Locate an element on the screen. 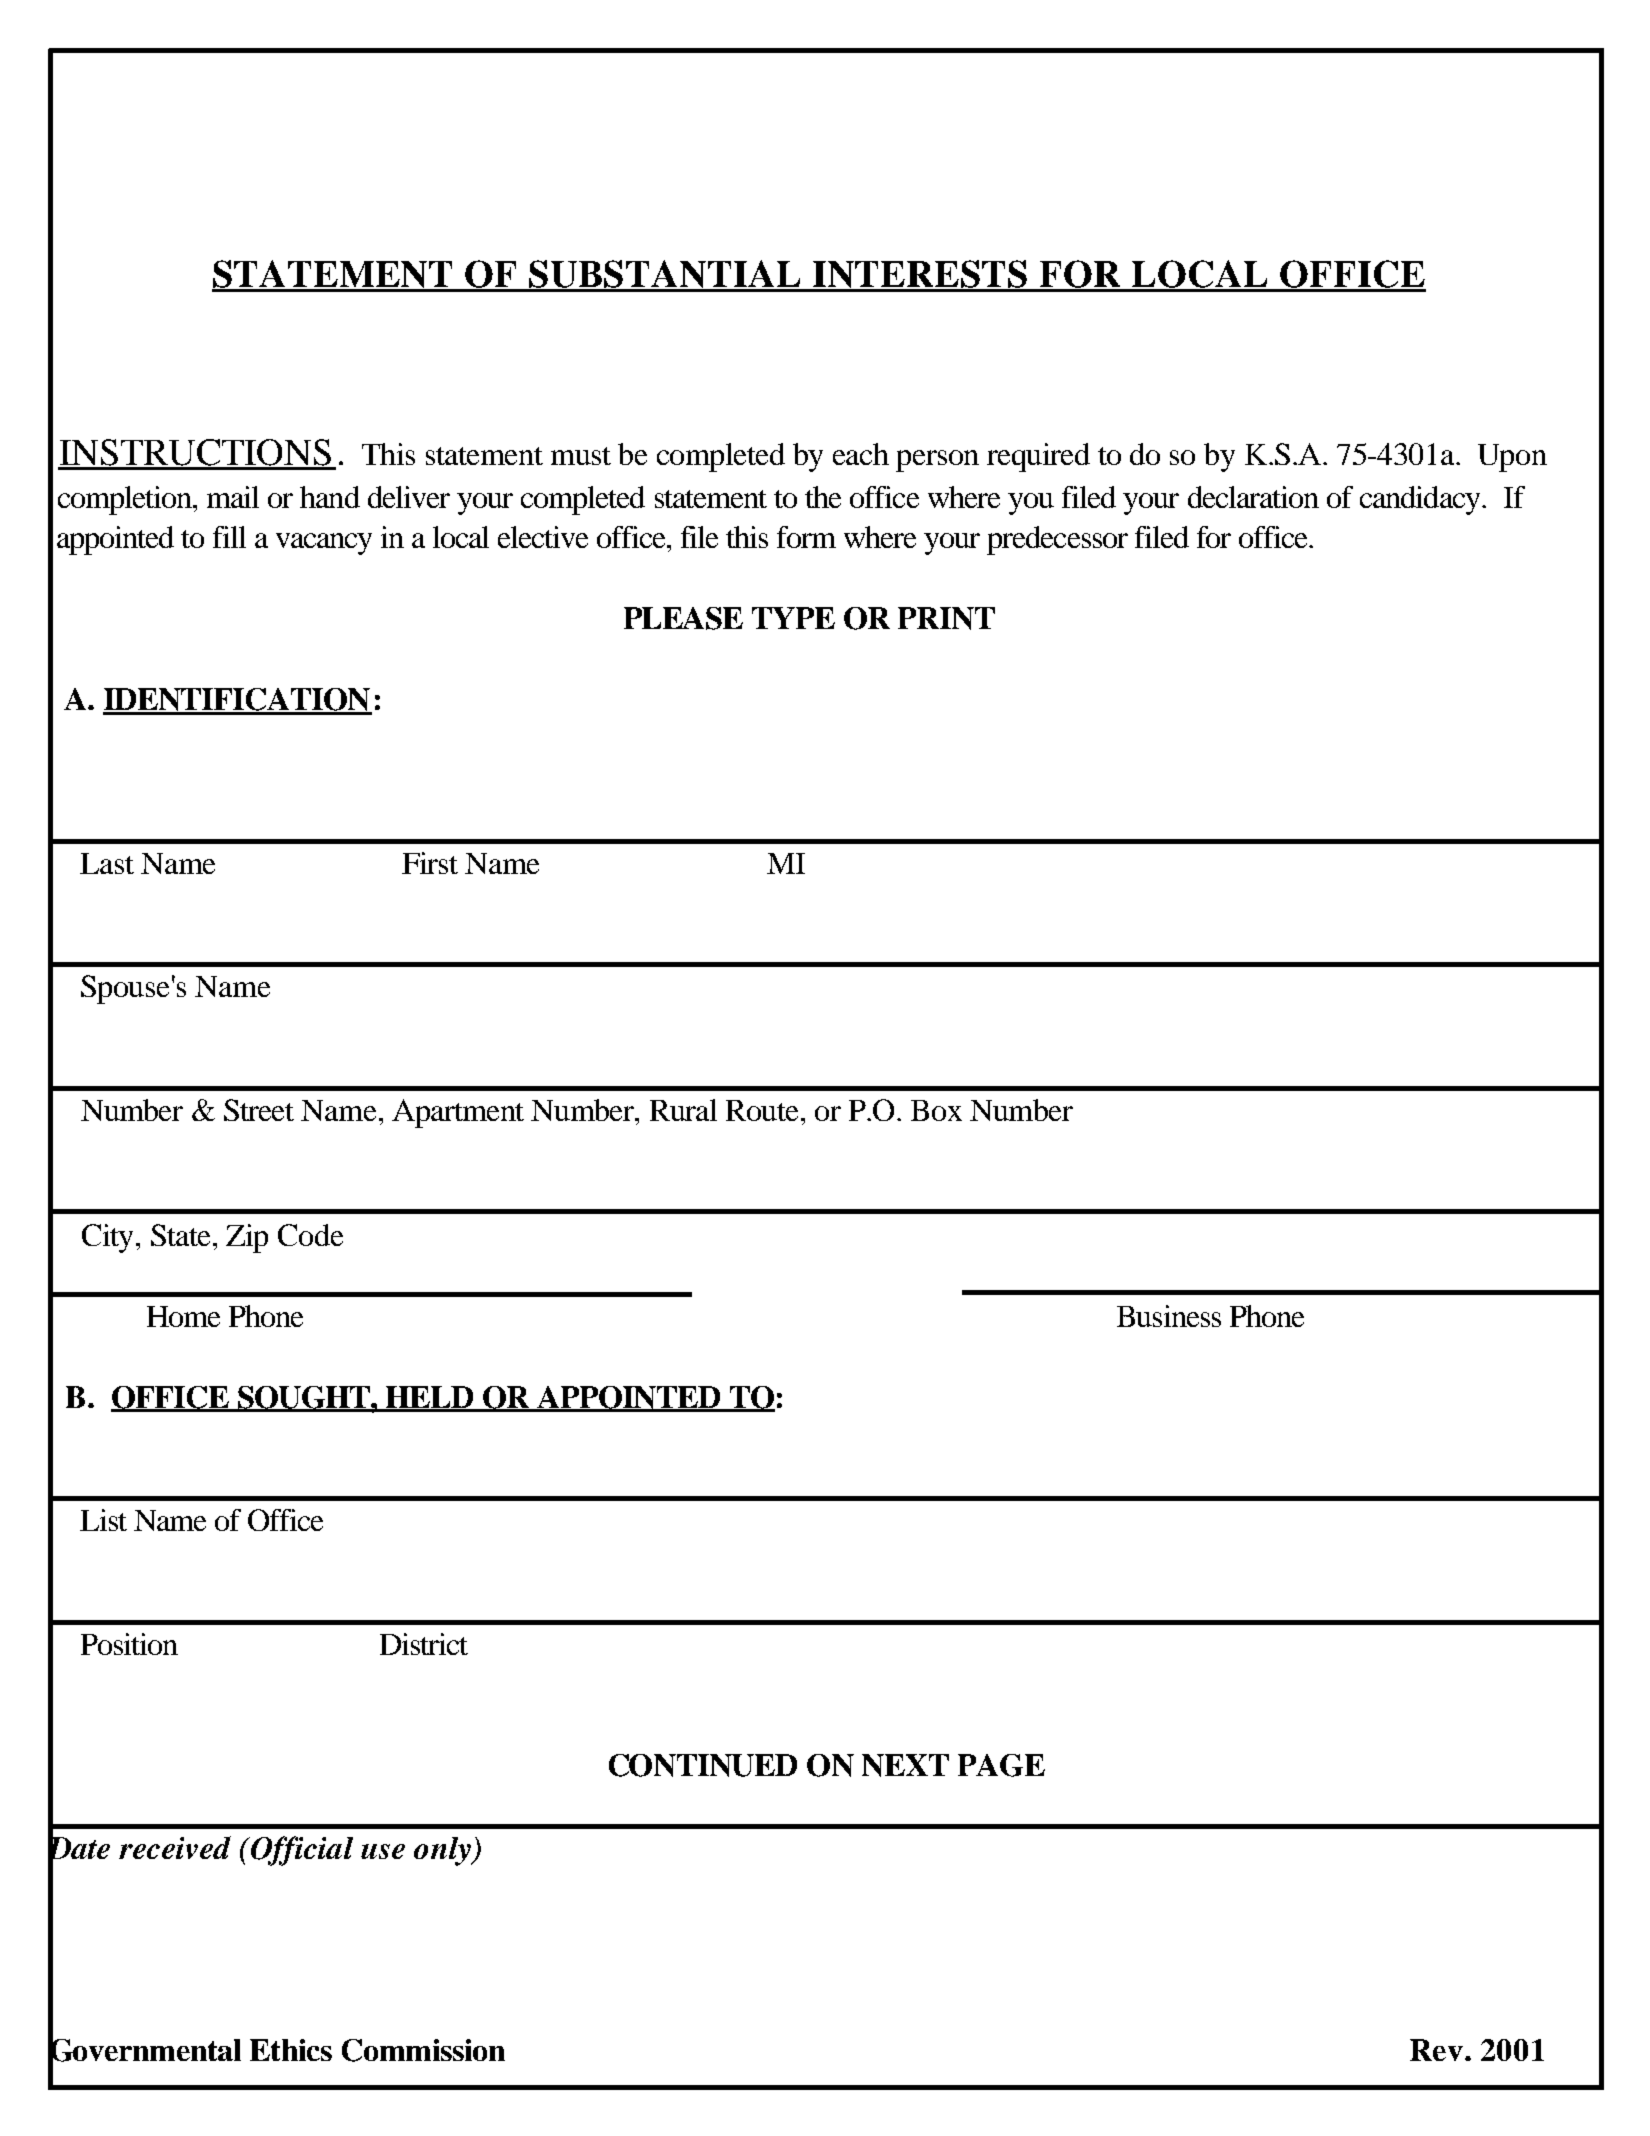 Image resolution: width=1650 pixels, height=2136 pixels. Ethics is located at coordinates (291, 2050).
